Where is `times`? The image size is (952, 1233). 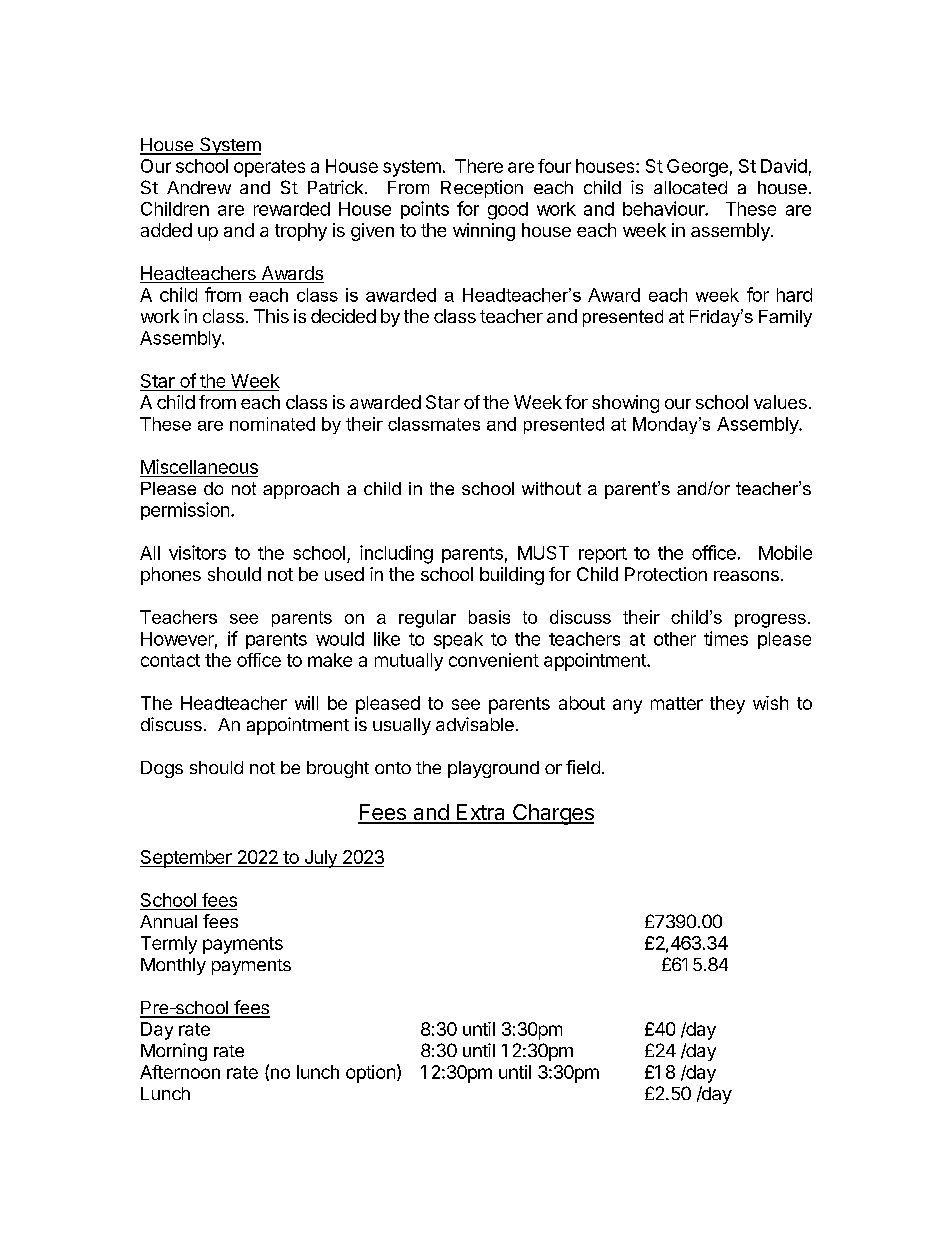 times is located at coordinates (726, 638).
